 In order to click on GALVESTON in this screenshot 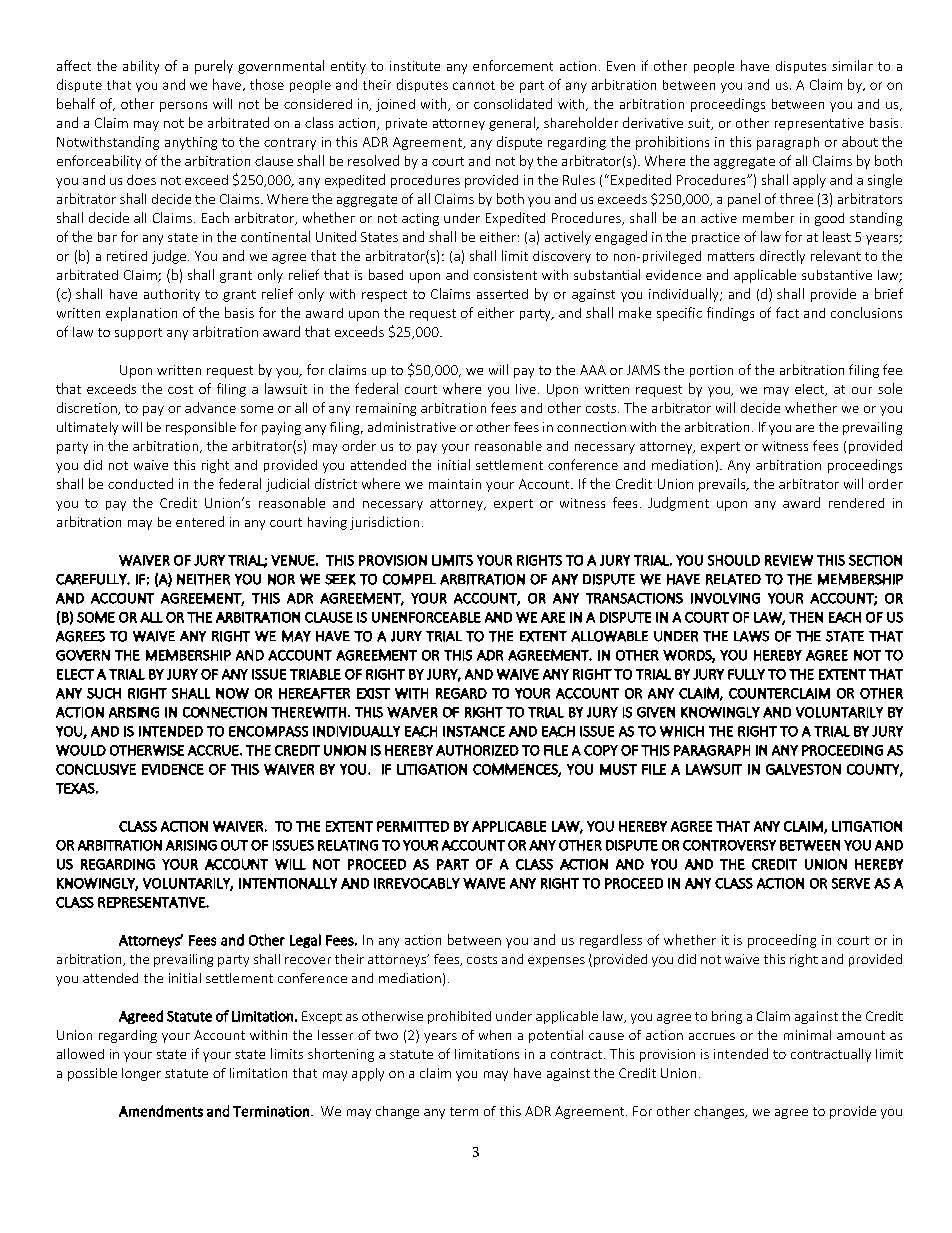, I will do `click(803, 769)`.
